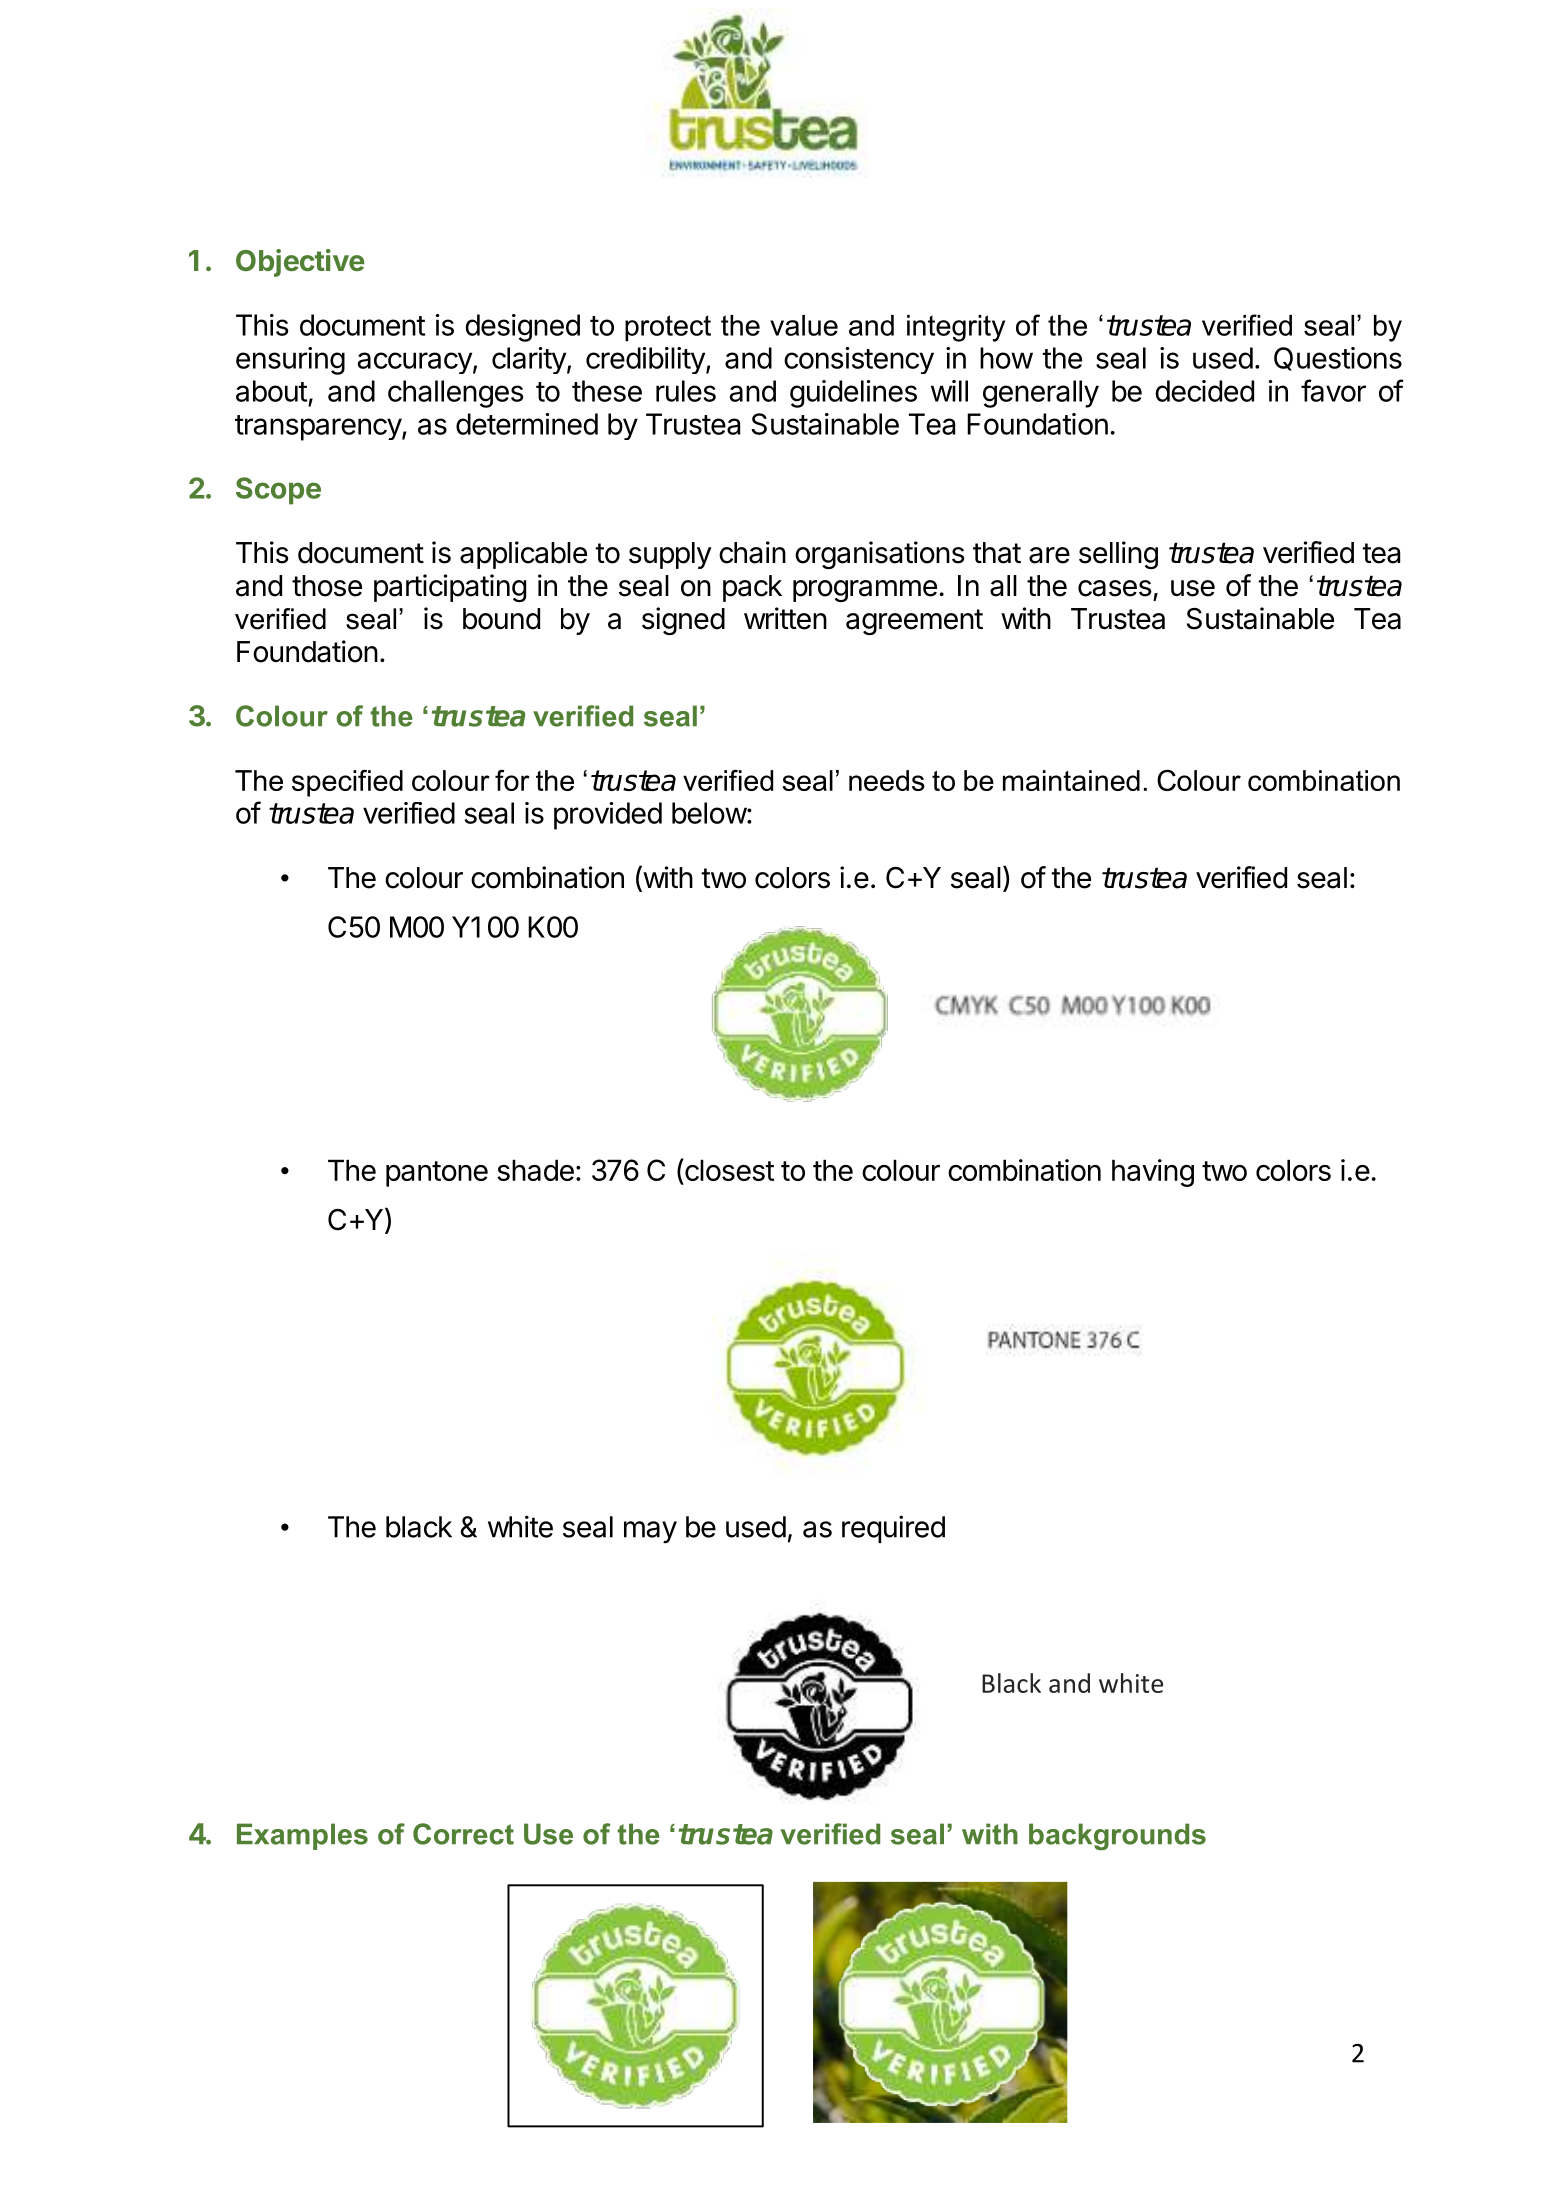 The image size is (1553, 2196). Describe the element at coordinates (415, 363) in the document. I see `accuracy` at that location.
